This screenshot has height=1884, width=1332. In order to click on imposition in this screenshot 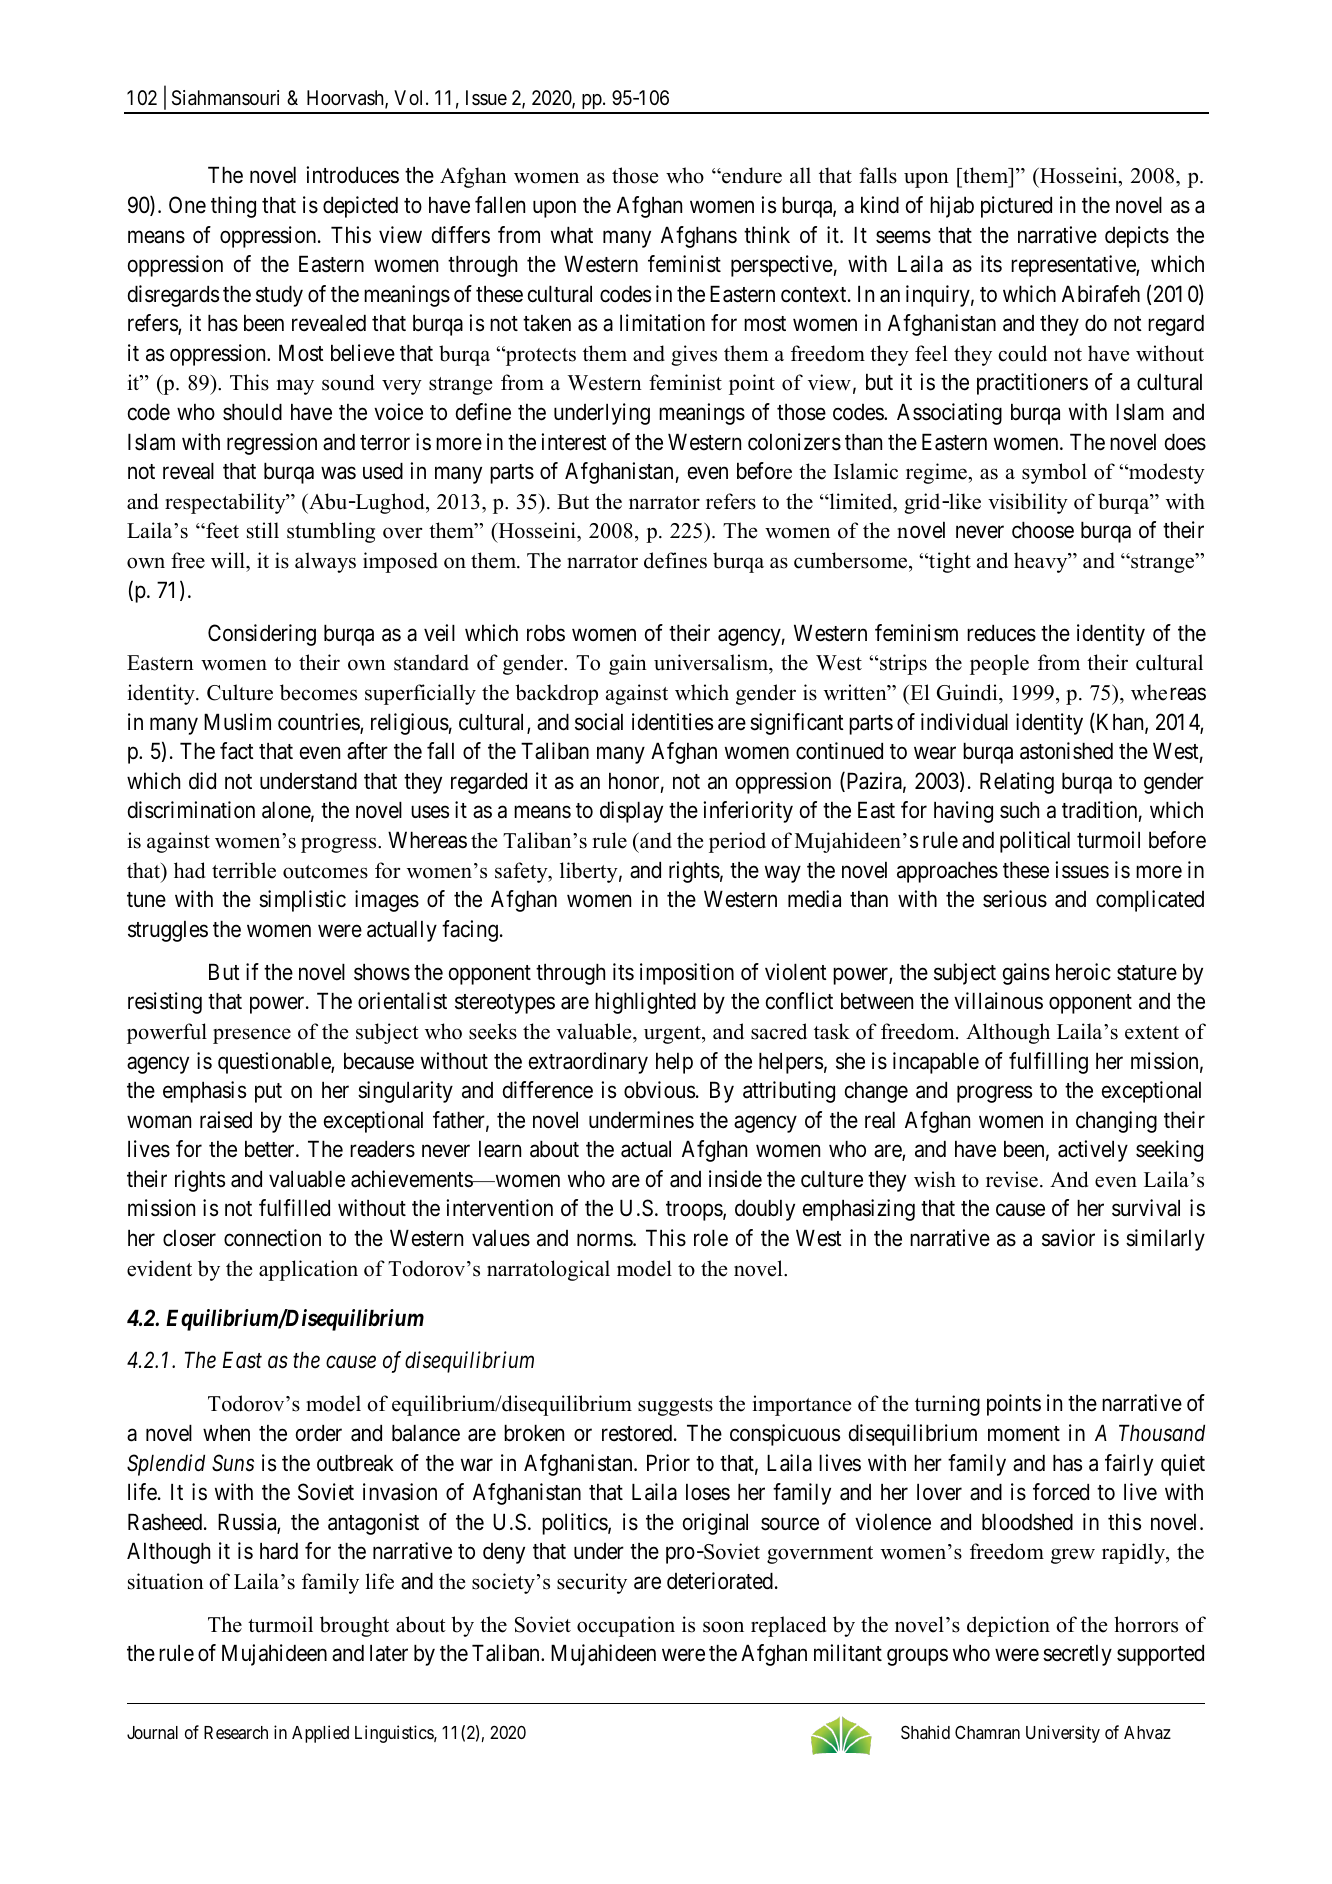, I will do `click(687, 974)`.
